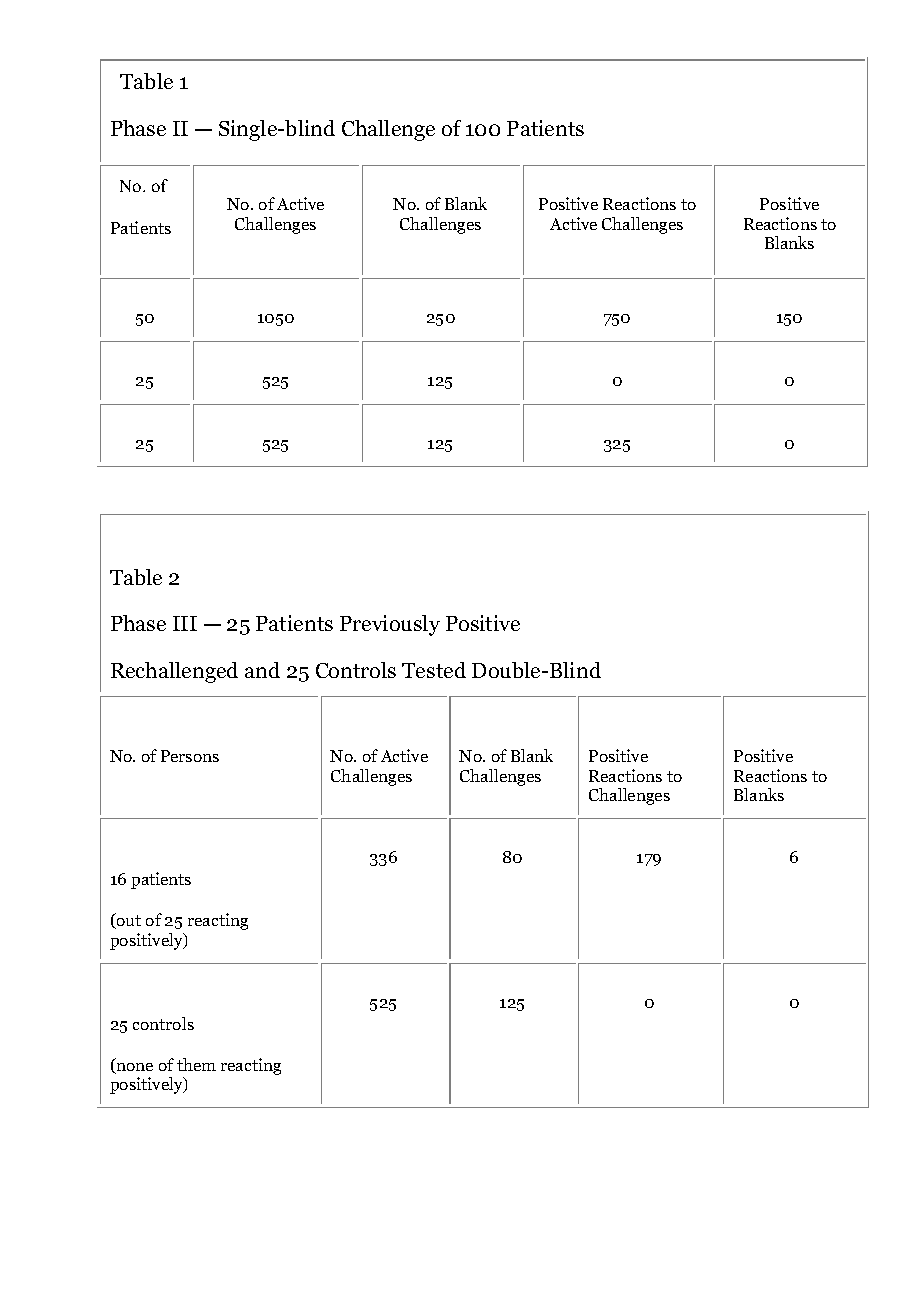 The width and height of the document is (924, 1308). What do you see at coordinates (434, 670) in the document?
I see `Tested` at bounding box center [434, 670].
